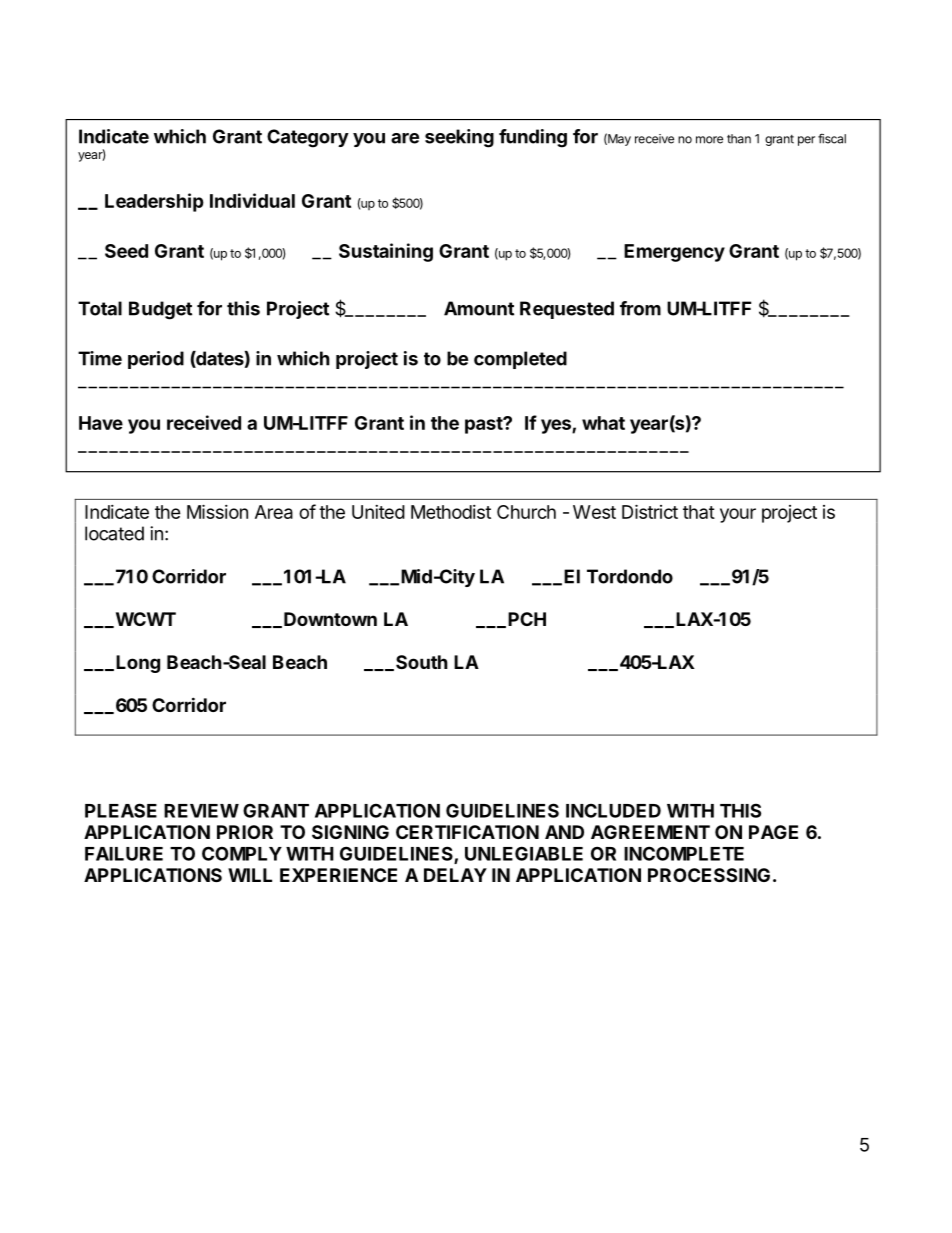 The height and width of the screenshot is (1233, 952). Describe the element at coordinates (451, 512) in the screenshot. I see `Methodist` at that location.
